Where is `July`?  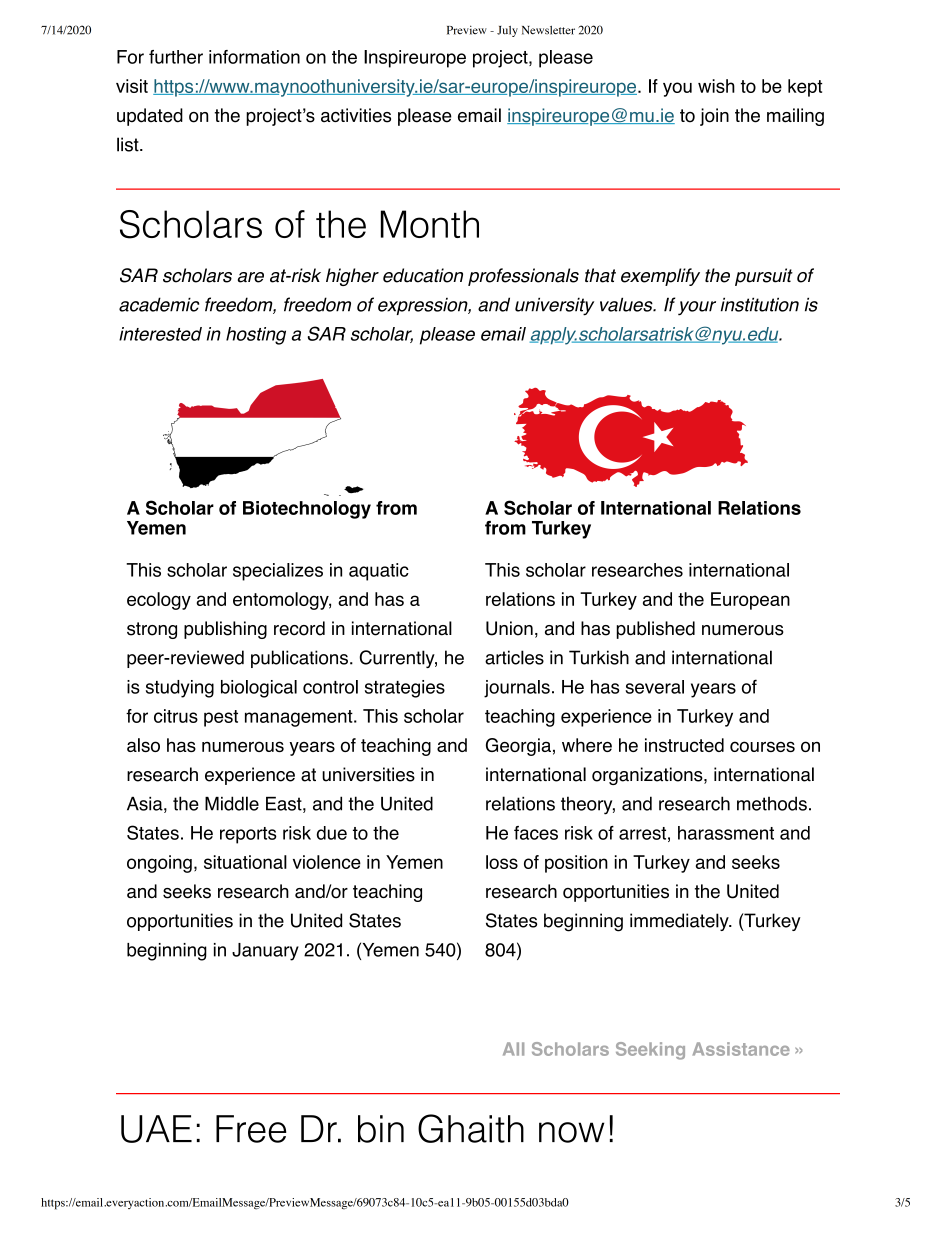
July is located at coordinates (507, 31).
